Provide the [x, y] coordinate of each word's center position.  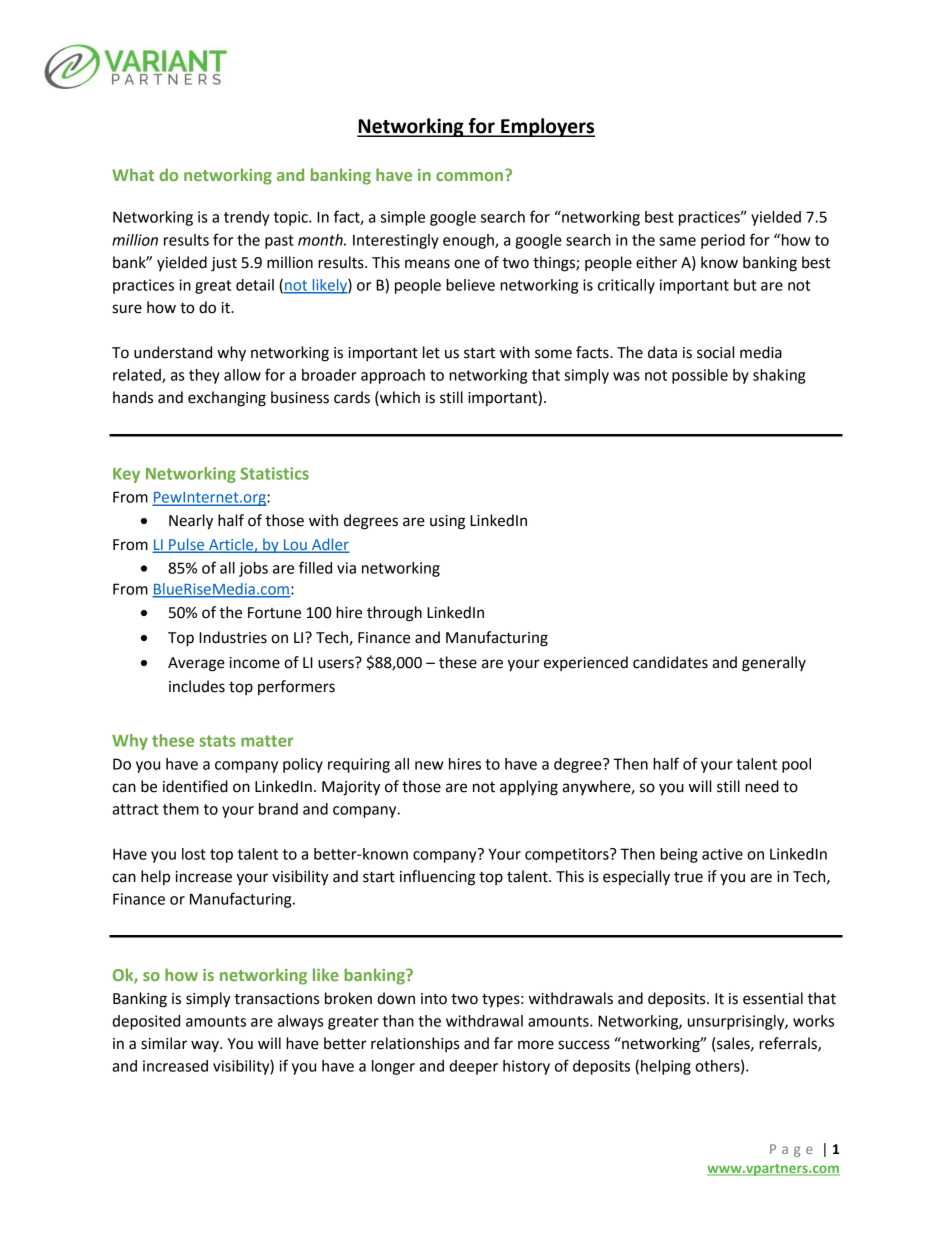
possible [700, 376]
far [503, 1043]
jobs [253, 569]
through [394, 614]
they [204, 376]
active [722, 854]
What [133, 174]
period [723, 241]
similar [164, 1043]
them [181, 809]
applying [529, 788]
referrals [789, 1044]
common [469, 176]
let [431, 352]
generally [774, 664]
